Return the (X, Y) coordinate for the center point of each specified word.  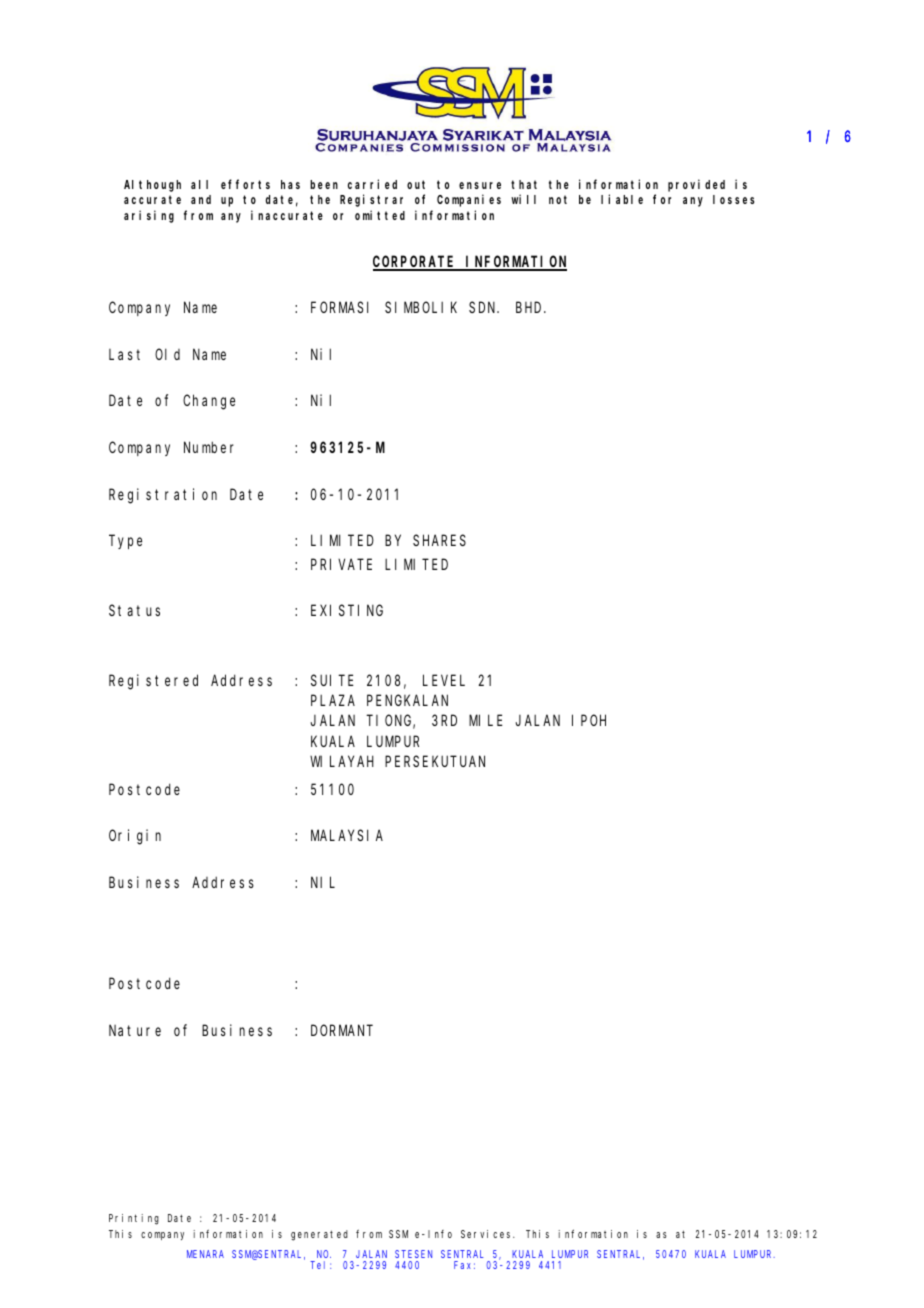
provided (696, 185)
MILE (486, 721)
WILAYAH (342, 761)
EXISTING (347, 610)
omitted (380, 215)
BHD (530, 307)
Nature (135, 1030)
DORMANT (342, 1030)
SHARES (439, 540)
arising (149, 216)
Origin (135, 837)
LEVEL (444, 680)
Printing (134, 1219)
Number (209, 447)
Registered (153, 682)
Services (487, 1234)
